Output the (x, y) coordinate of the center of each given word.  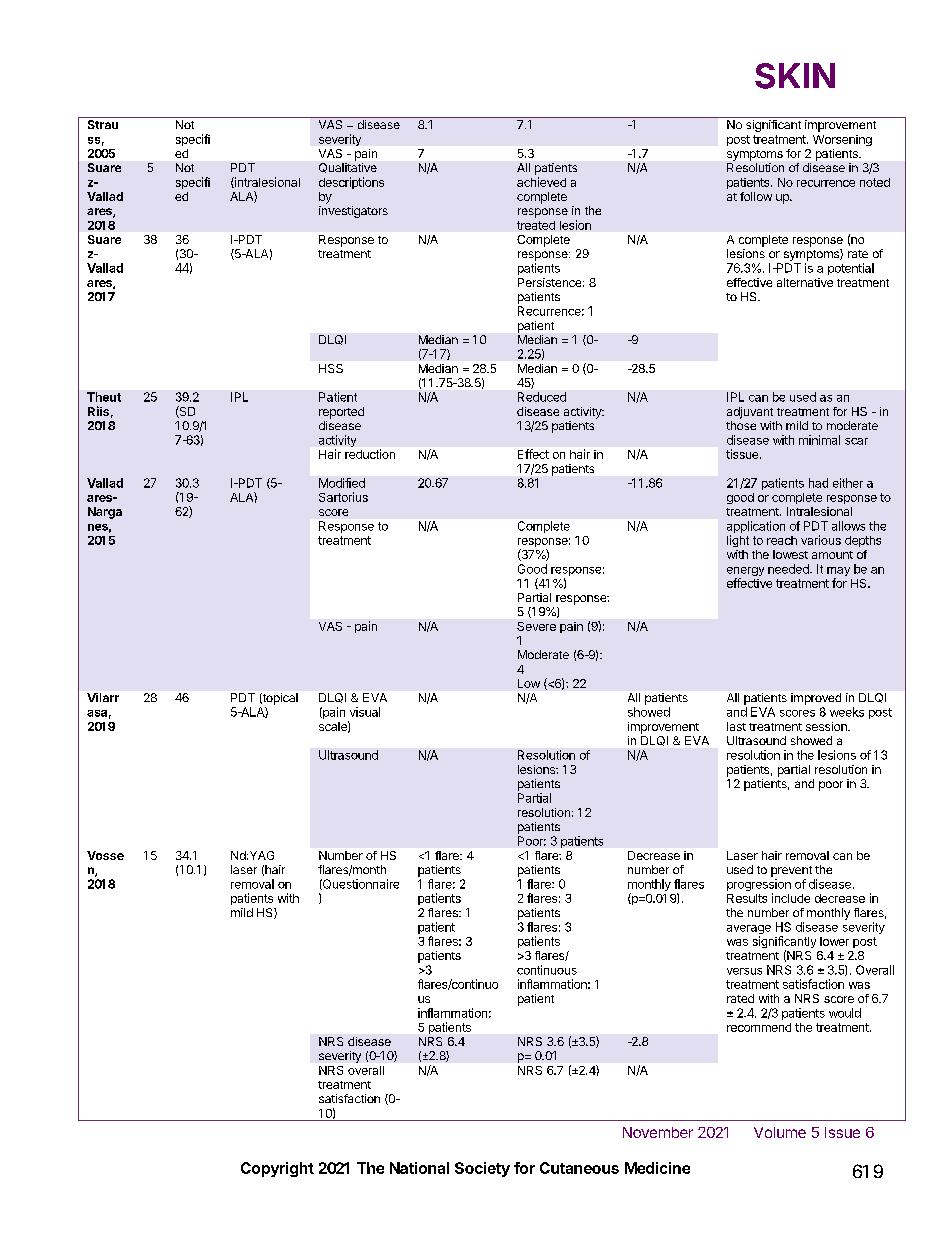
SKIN (795, 76)
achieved (541, 182)
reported (341, 413)
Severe (536, 626)
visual (365, 712)
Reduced (542, 397)
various (821, 540)
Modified (342, 483)
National (419, 1168)
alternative (805, 282)
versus (744, 971)
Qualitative (348, 168)
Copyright (277, 1169)
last (736, 726)
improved (816, 699)
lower (834, 941)
